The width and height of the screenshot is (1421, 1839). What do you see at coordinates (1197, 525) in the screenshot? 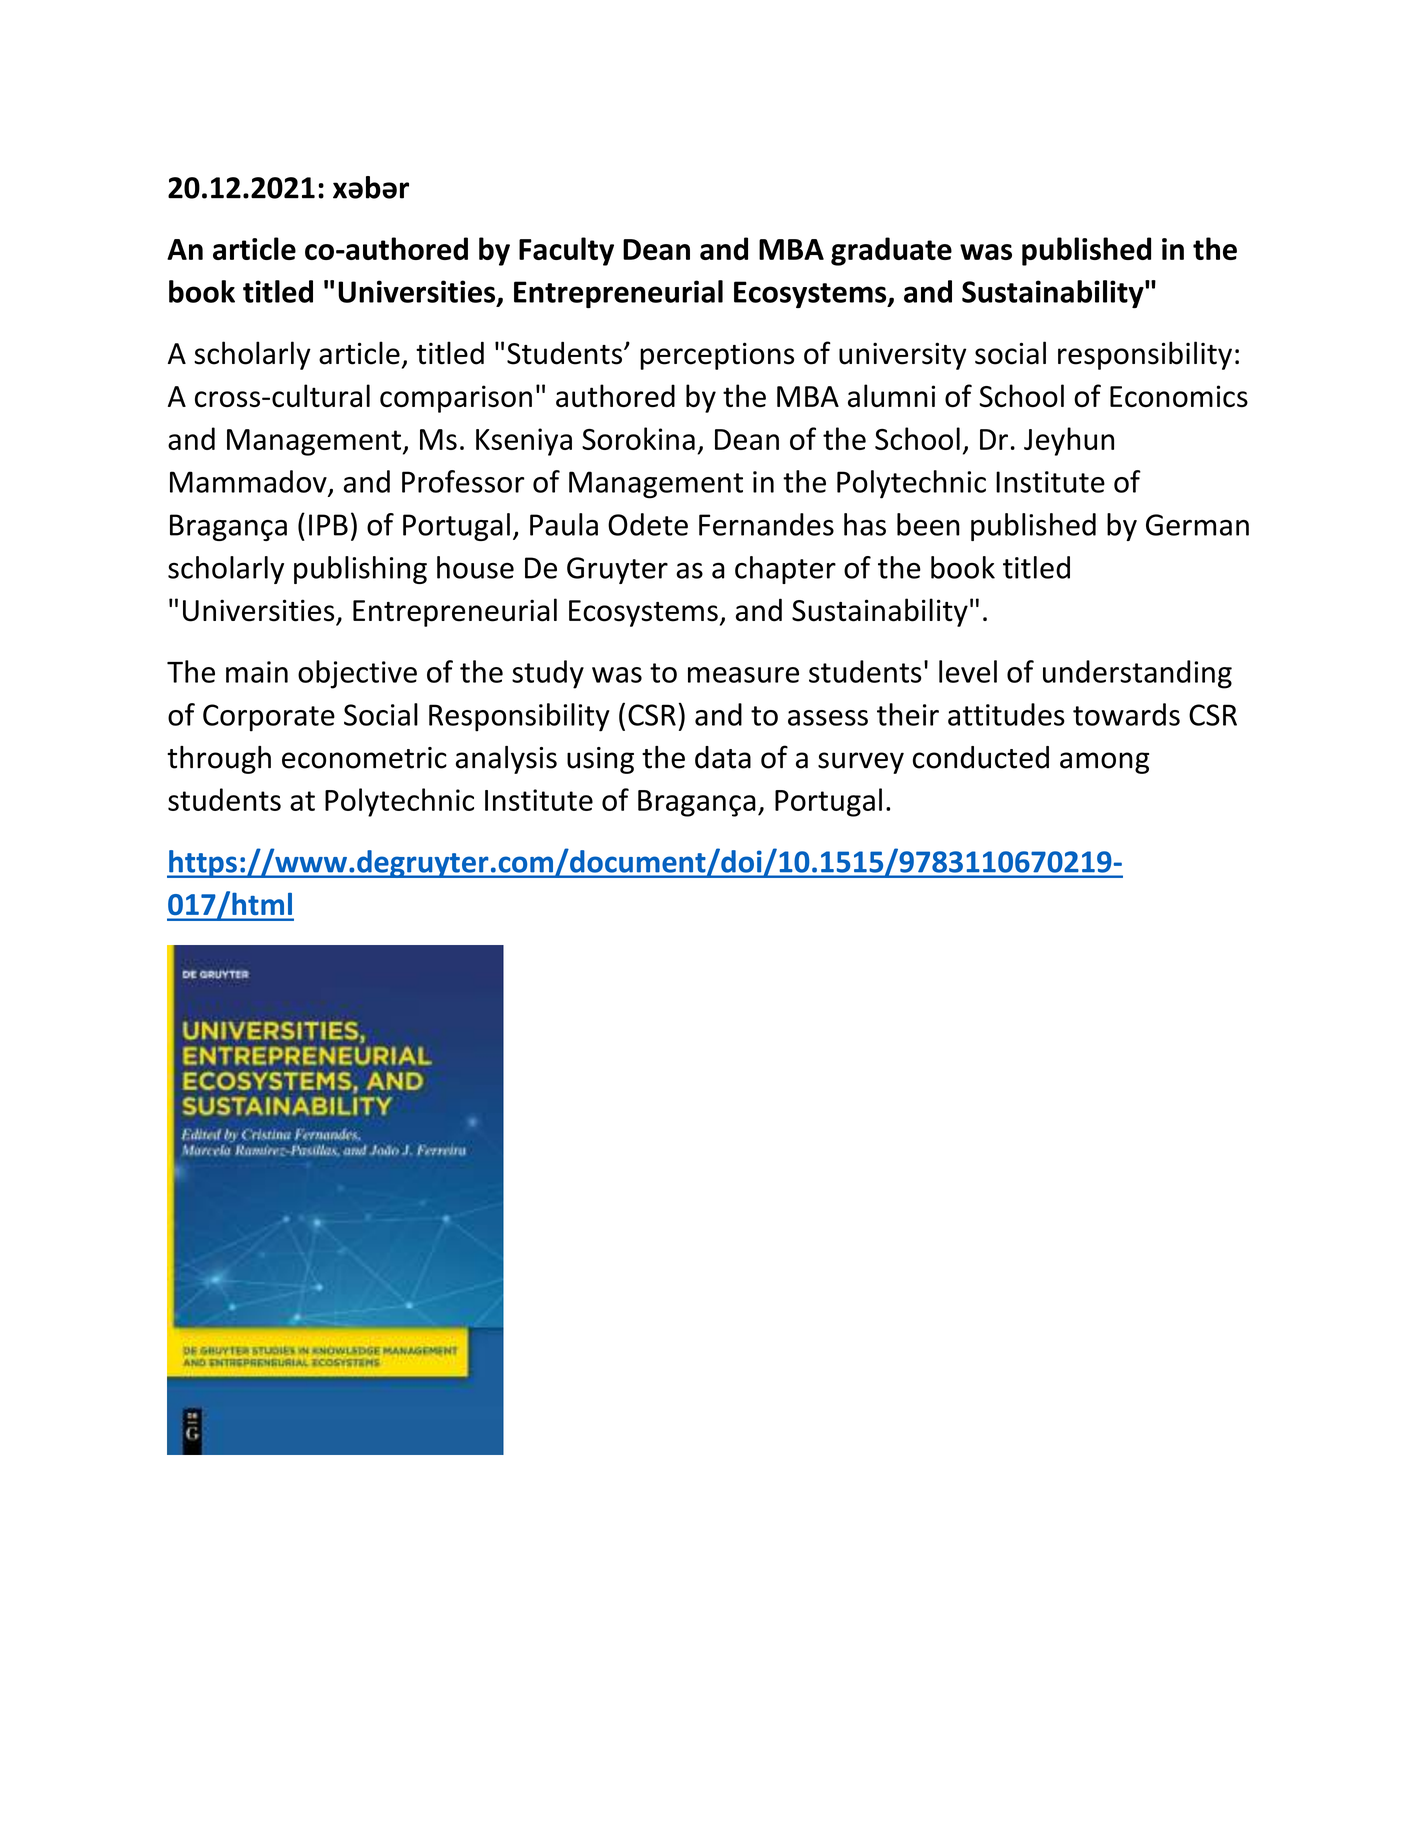
I see `German` at bounding box center [1197, 525].
